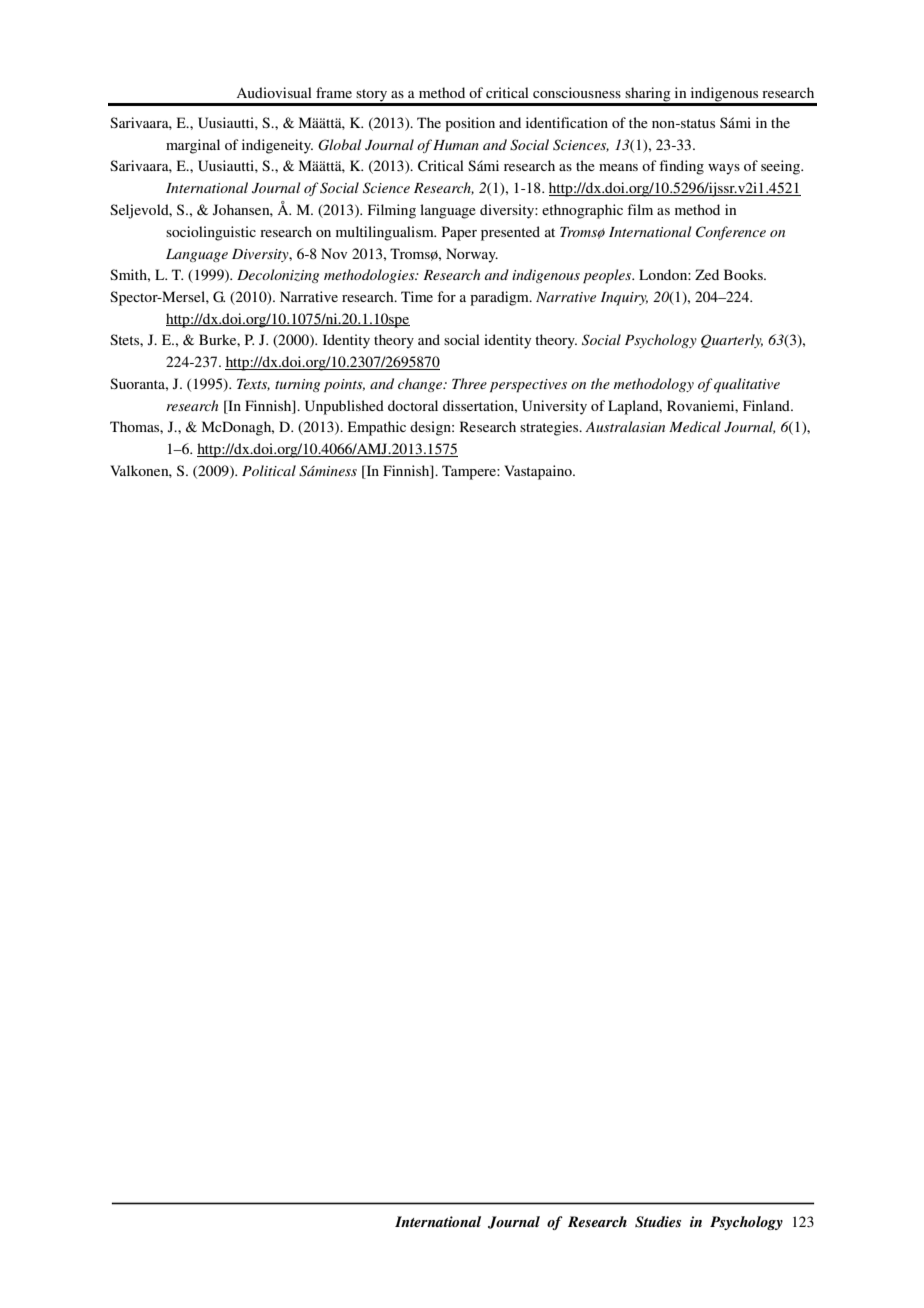 This image has height=1308, width=924. I want to click on position, so click(470, 124).
